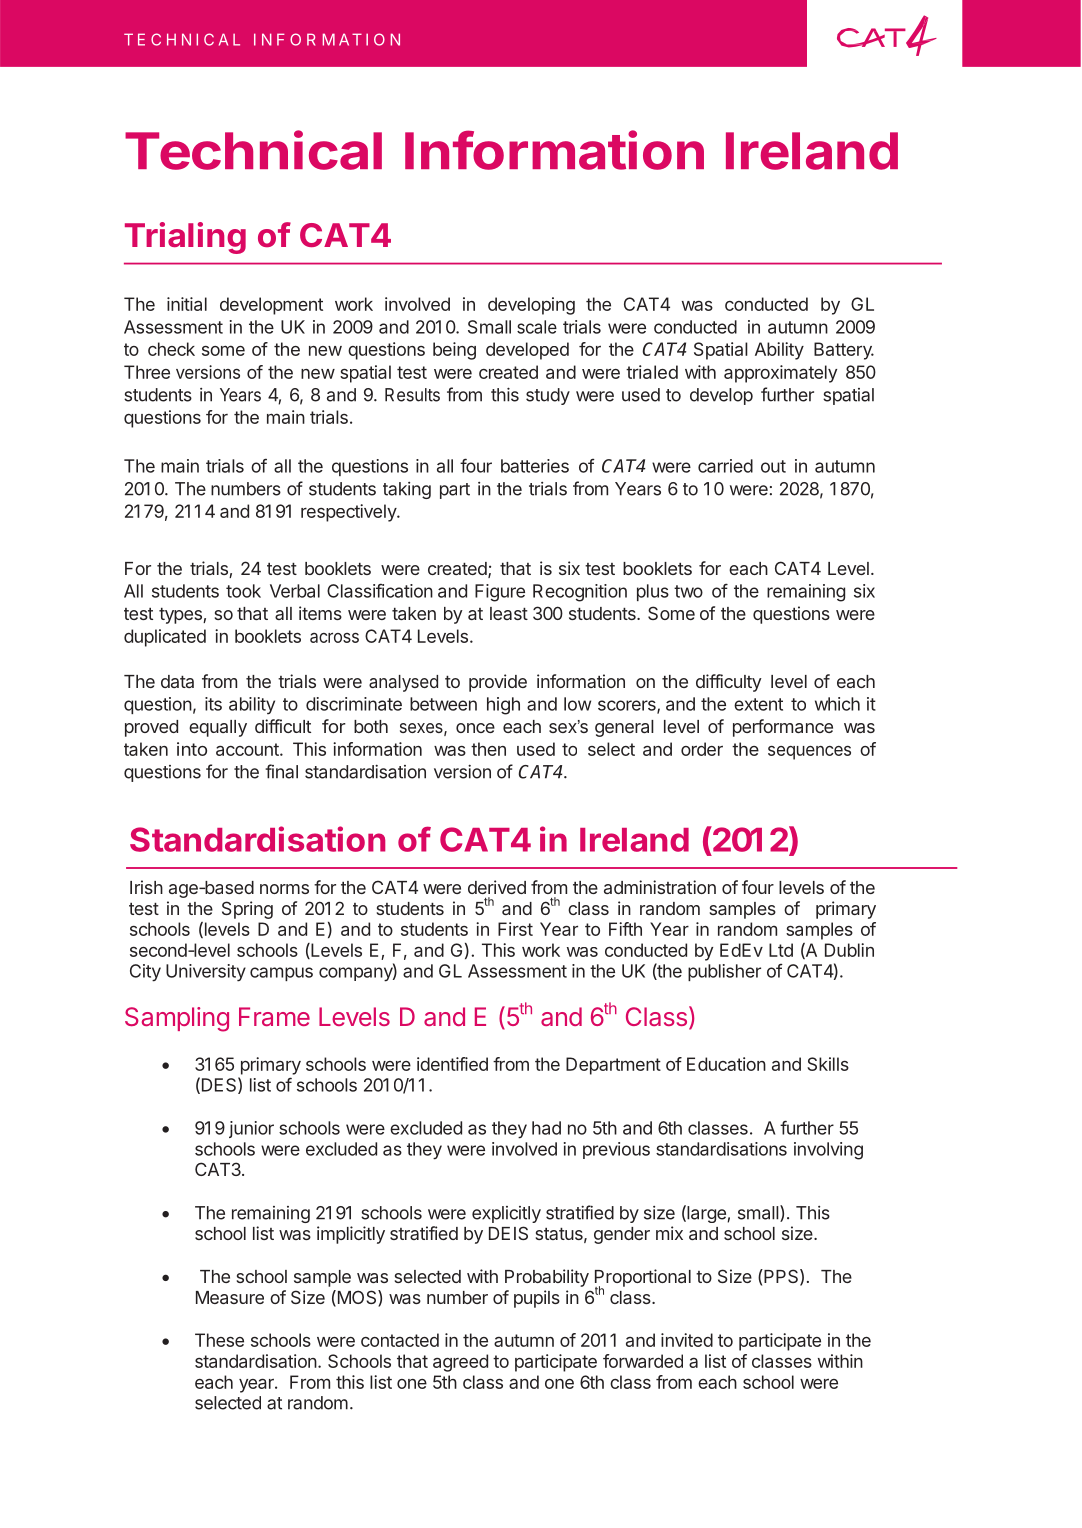 The width and height of the screenshot is (1082, 1528). Describe the element at coordinates (219, 1340) in the screenshot. I see `These` at that location.
